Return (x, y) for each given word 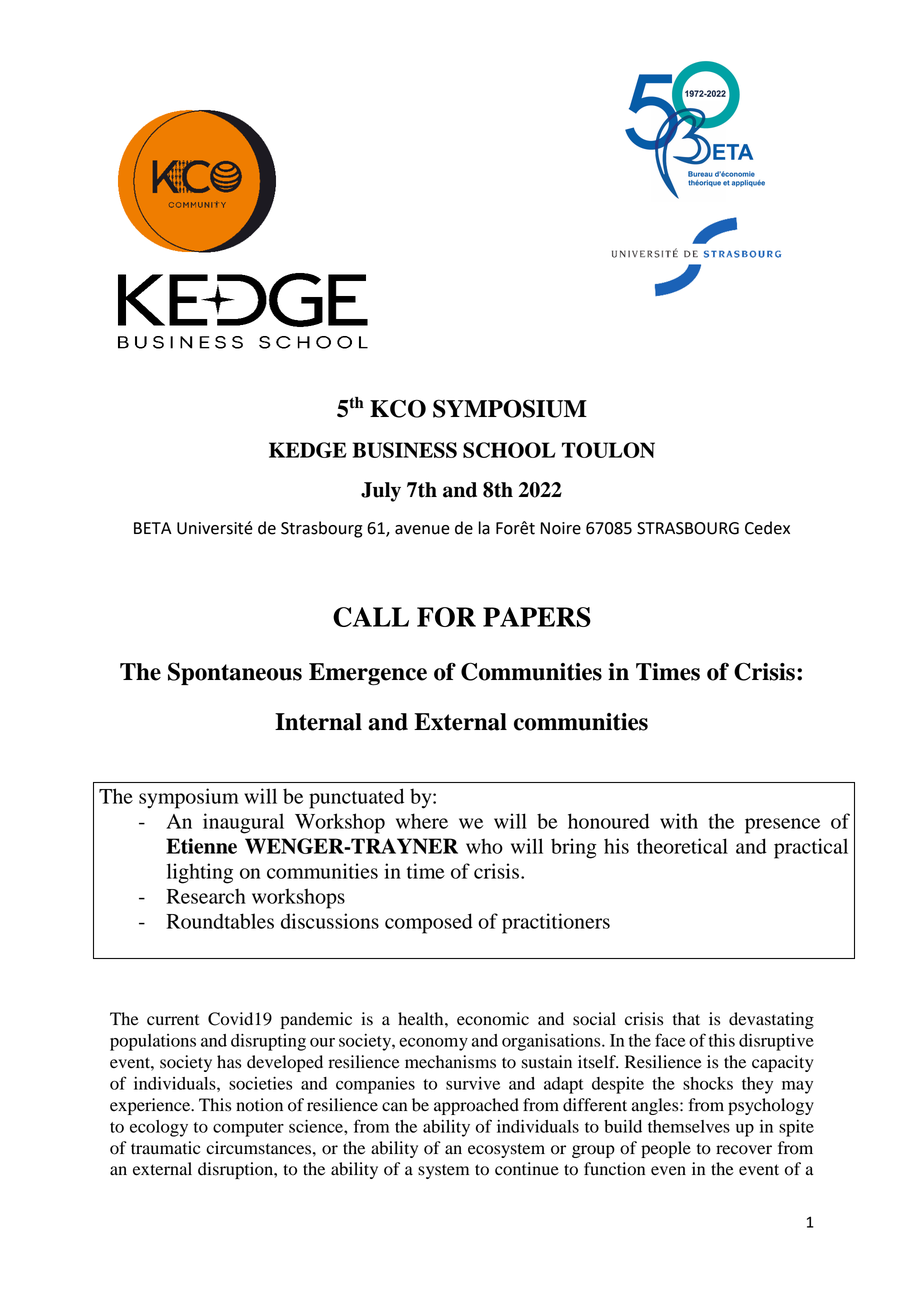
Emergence (368, 674)
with (679, 821)
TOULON (608, 450)
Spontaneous (235, 674)
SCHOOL (509, 450)
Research (206, 896)
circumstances (260, 1148)
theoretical (682, 846)
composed (429, 923)
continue (527, 1169)
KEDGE (308, 450)
